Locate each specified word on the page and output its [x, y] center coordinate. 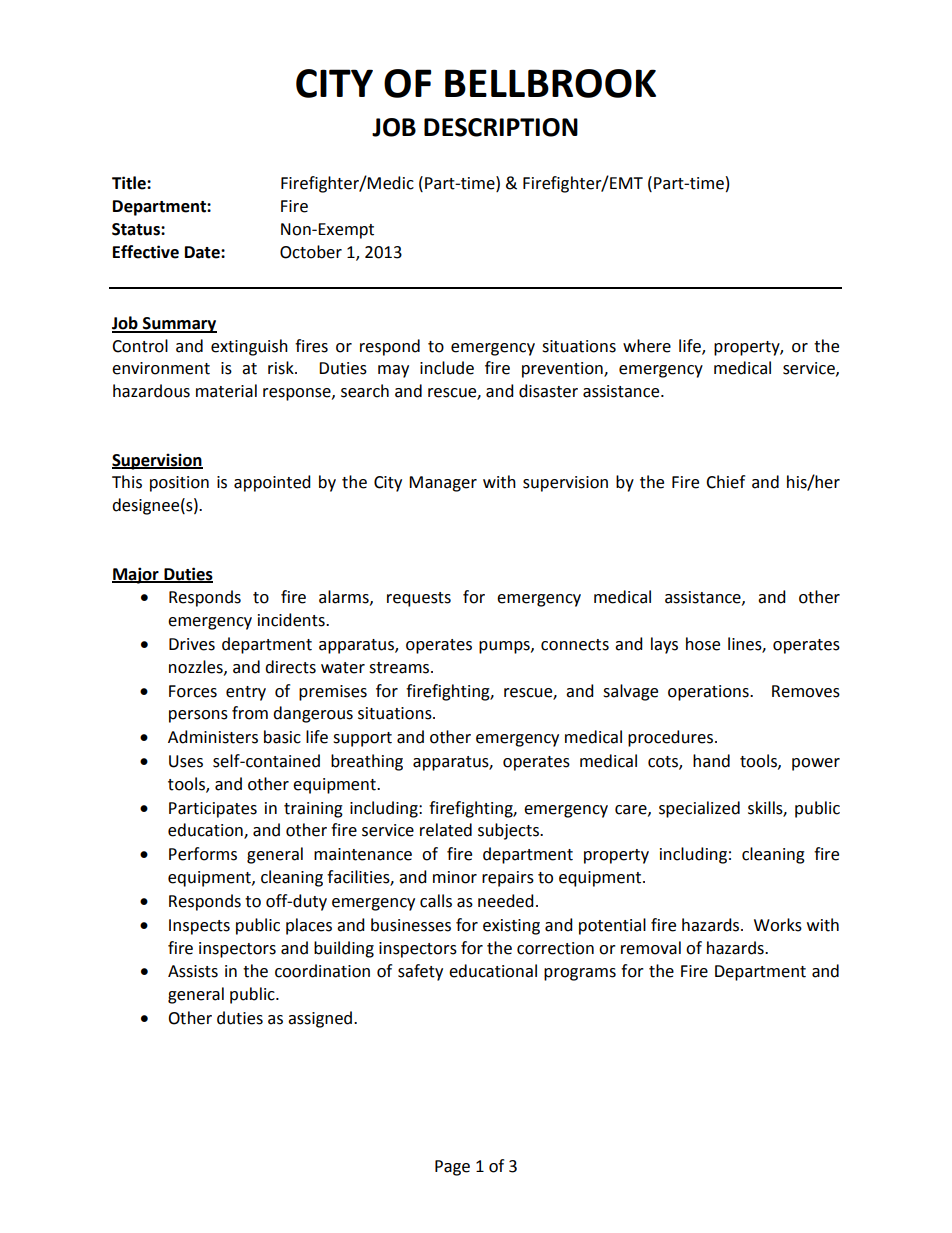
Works [778, 925]
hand [711, 761]
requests [419, 599]
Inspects [199, 927]
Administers [213, 737]
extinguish [249, 347]
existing [511, 927]
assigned [321, 1019]
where [647, 346]
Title [130, 183]
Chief [725, 482]
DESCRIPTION [501, 127]
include [447, 368]
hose [703, 644]
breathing [367, 762]
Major [136, 575]
